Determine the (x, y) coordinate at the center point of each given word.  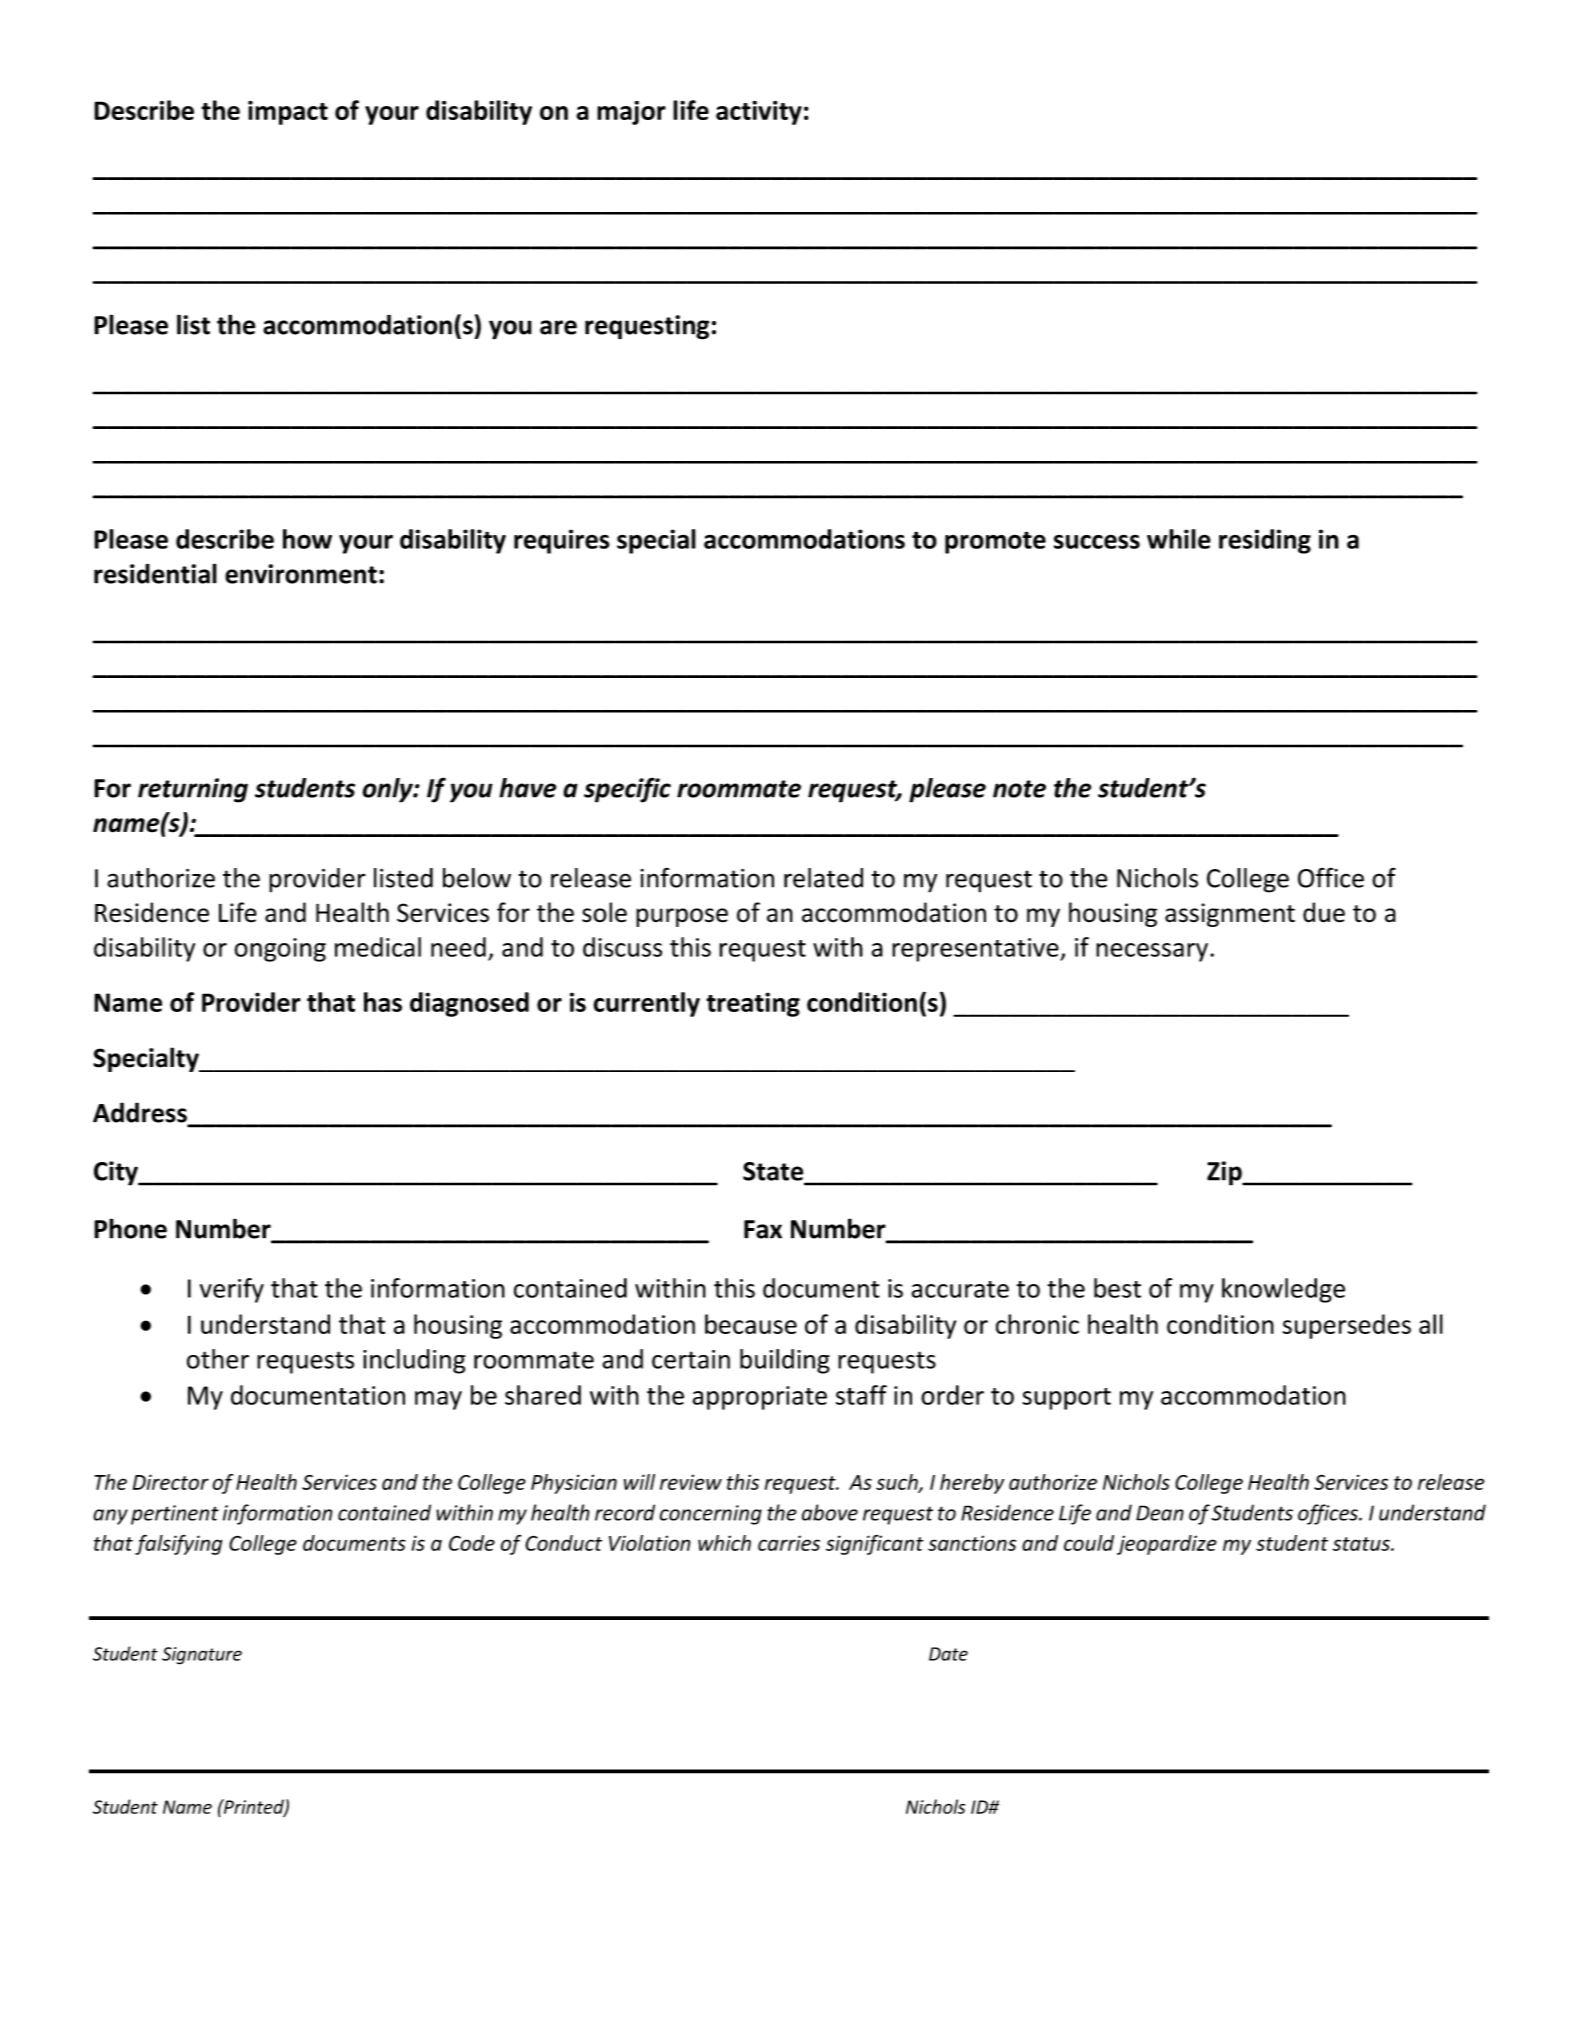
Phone (130, 1228)
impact (288, 112)
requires (562, 541)
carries (789, 1543)
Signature (202, 1656)
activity (759, 113)
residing (1265, 541)
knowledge (1283, 1290)
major (631, 113)
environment (301, 574)
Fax (763, 1229)
